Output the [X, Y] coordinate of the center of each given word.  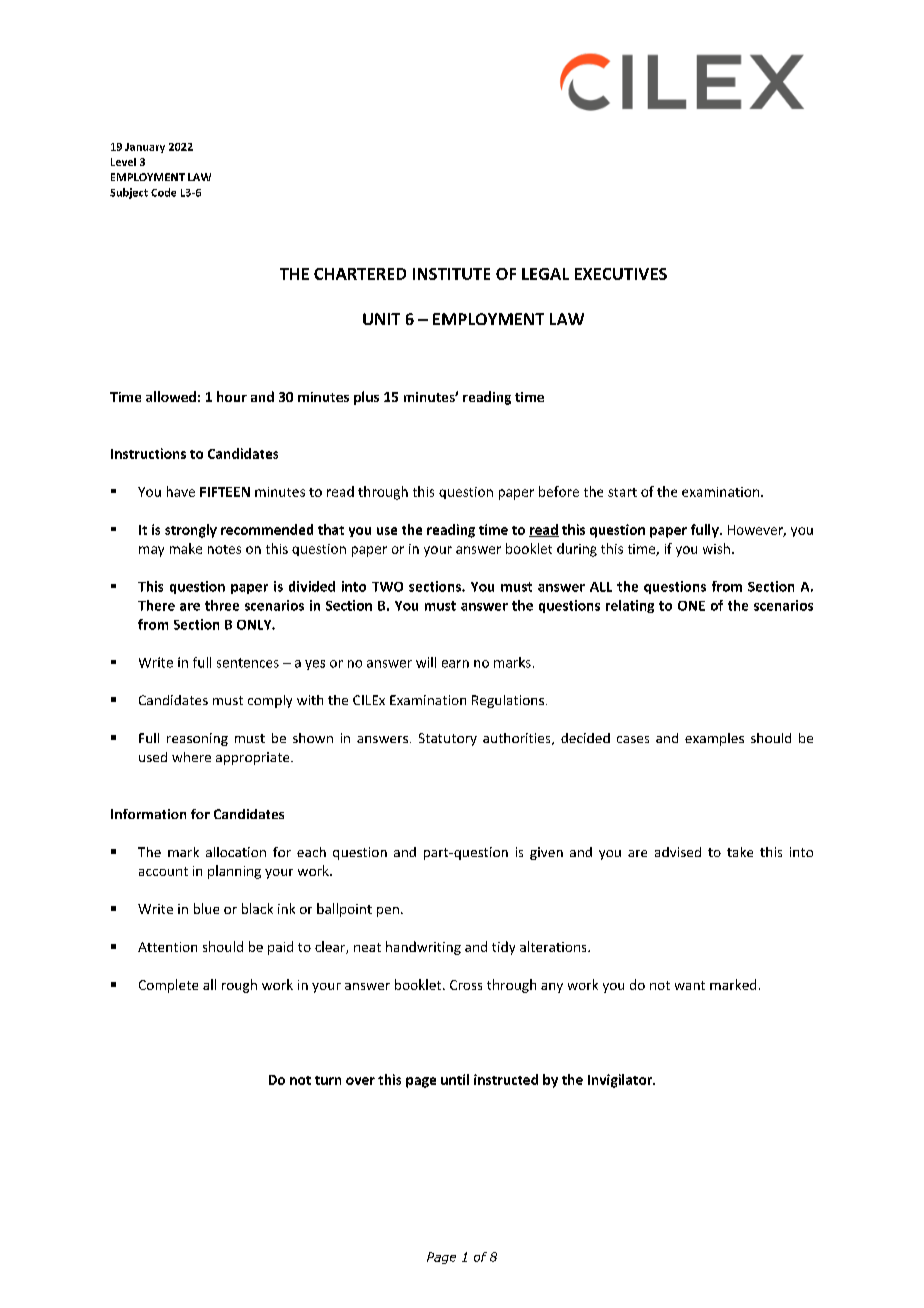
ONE [691, 606]
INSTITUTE [451, 274]
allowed [171, 396]
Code [163, 192]
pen [388, 912]
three [222, 605]
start [622, 492]
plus [366, 398]
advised [678, 852]
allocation [236, 852]
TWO [387, 587]
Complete [168, 986]
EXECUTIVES [621, 274]
